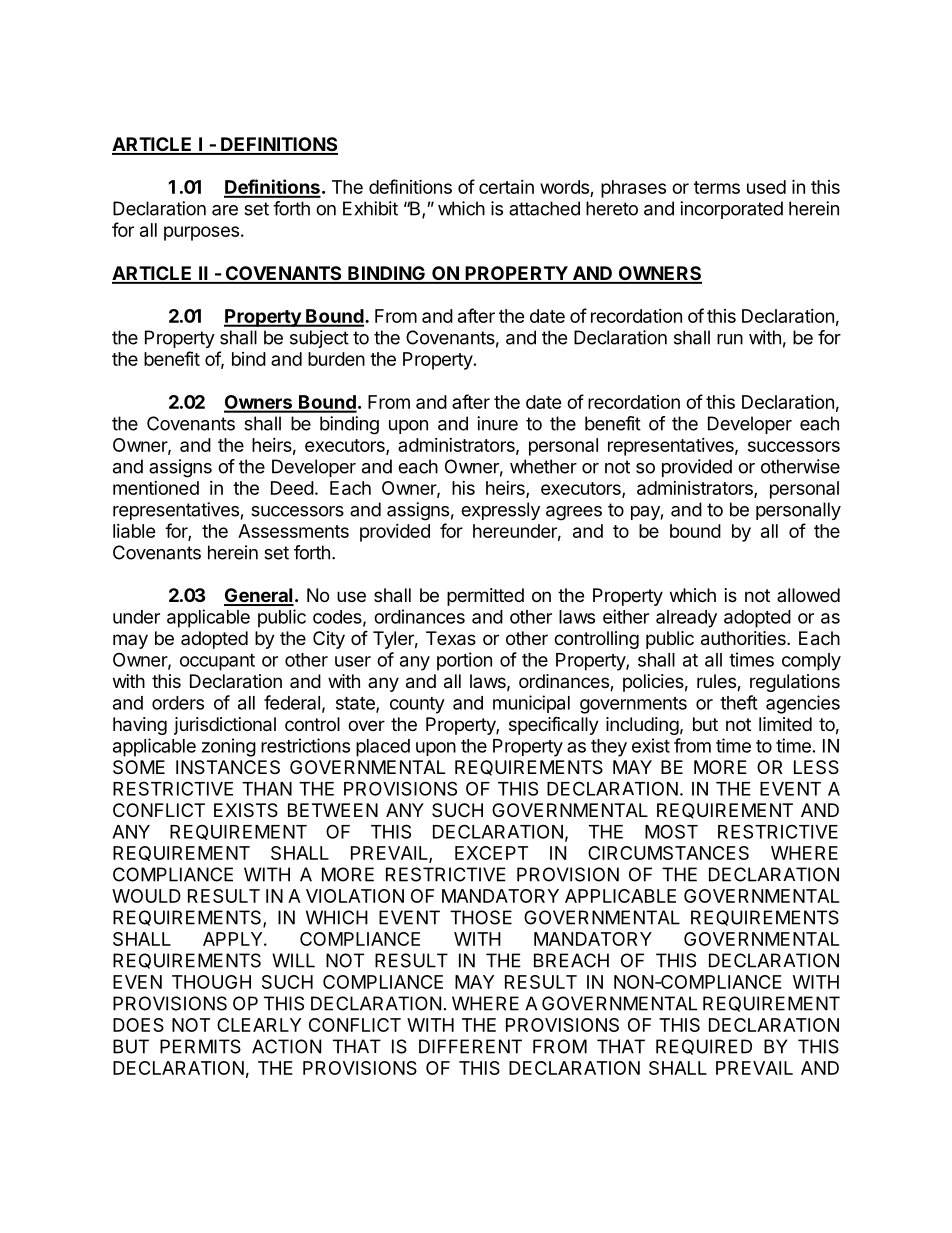  Describe the element at coordinates (497, 423) in the screenshot. I see `inure` at that location.
